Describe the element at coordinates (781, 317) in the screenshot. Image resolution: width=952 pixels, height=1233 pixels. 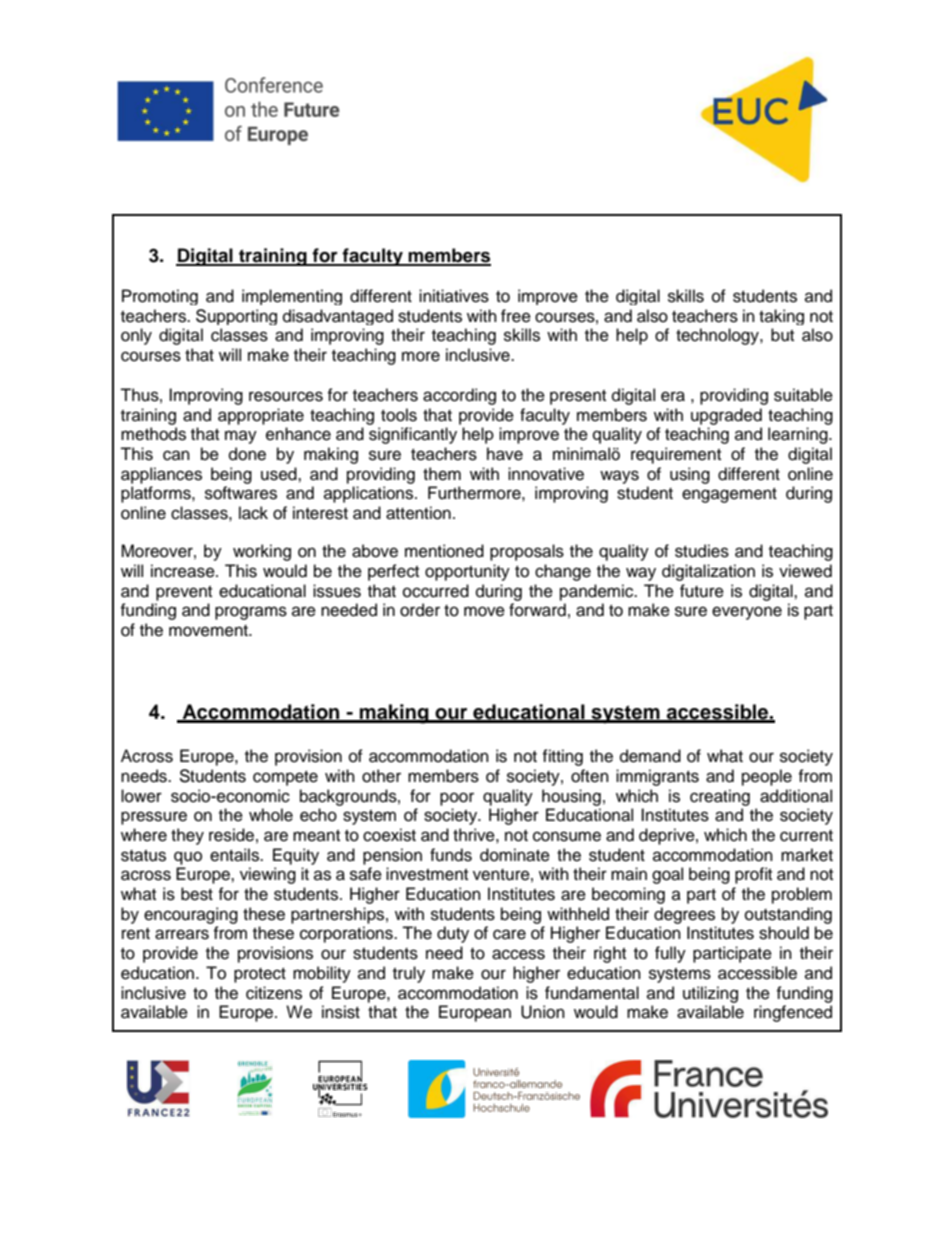
I see `taking` at that location.
